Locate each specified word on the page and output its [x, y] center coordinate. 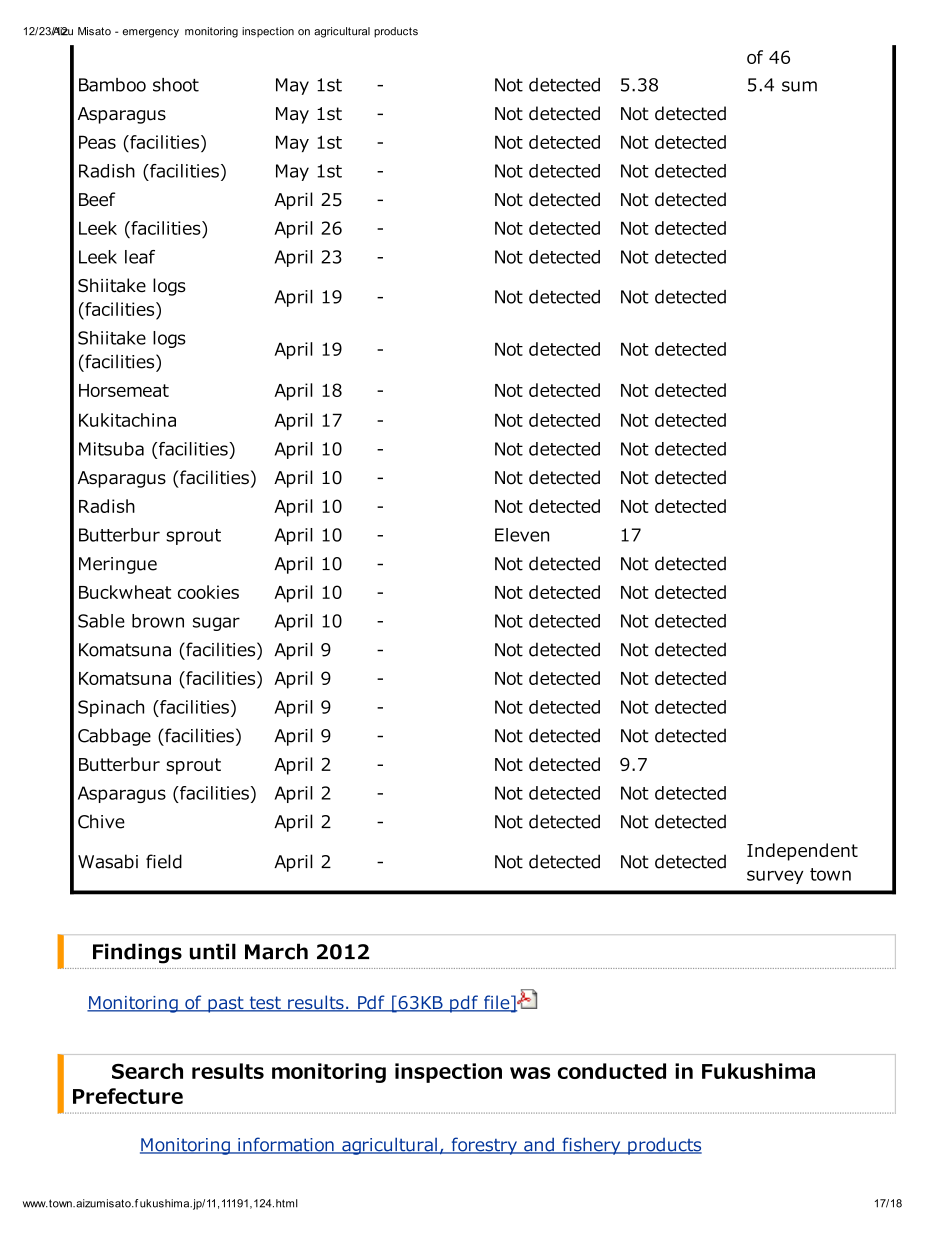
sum [799, 86]
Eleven [522, 535]
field [164, 861]
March [276, 951]
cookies [208, 592]
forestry [484, 1146]
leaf [140, 257]
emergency [151, 33]
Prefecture [128, 1096]
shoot [176, 85]
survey [775, 877]
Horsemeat [124, 390]
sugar [216, 624]
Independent [802, 852]
